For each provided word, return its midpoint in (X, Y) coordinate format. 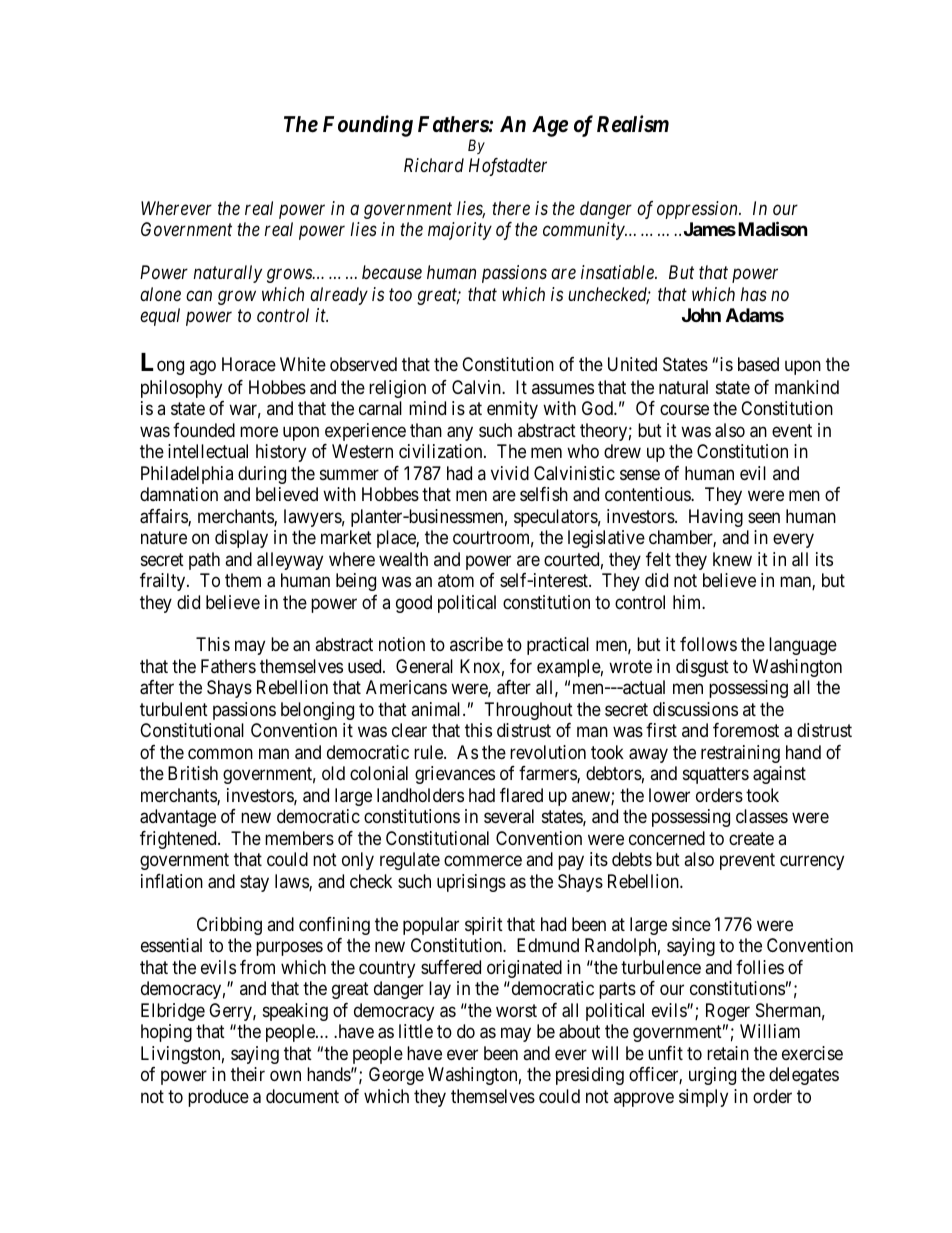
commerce (483, 861)
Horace (249, 364)
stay (254, 883)
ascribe (476, 644)
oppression (698, 210)
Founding (368, 126)
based (758, 364)
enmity (512, 410)
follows (708, 644)
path (204, 561)
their (248, 1074)
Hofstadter (508, 167)
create (751, 839)
